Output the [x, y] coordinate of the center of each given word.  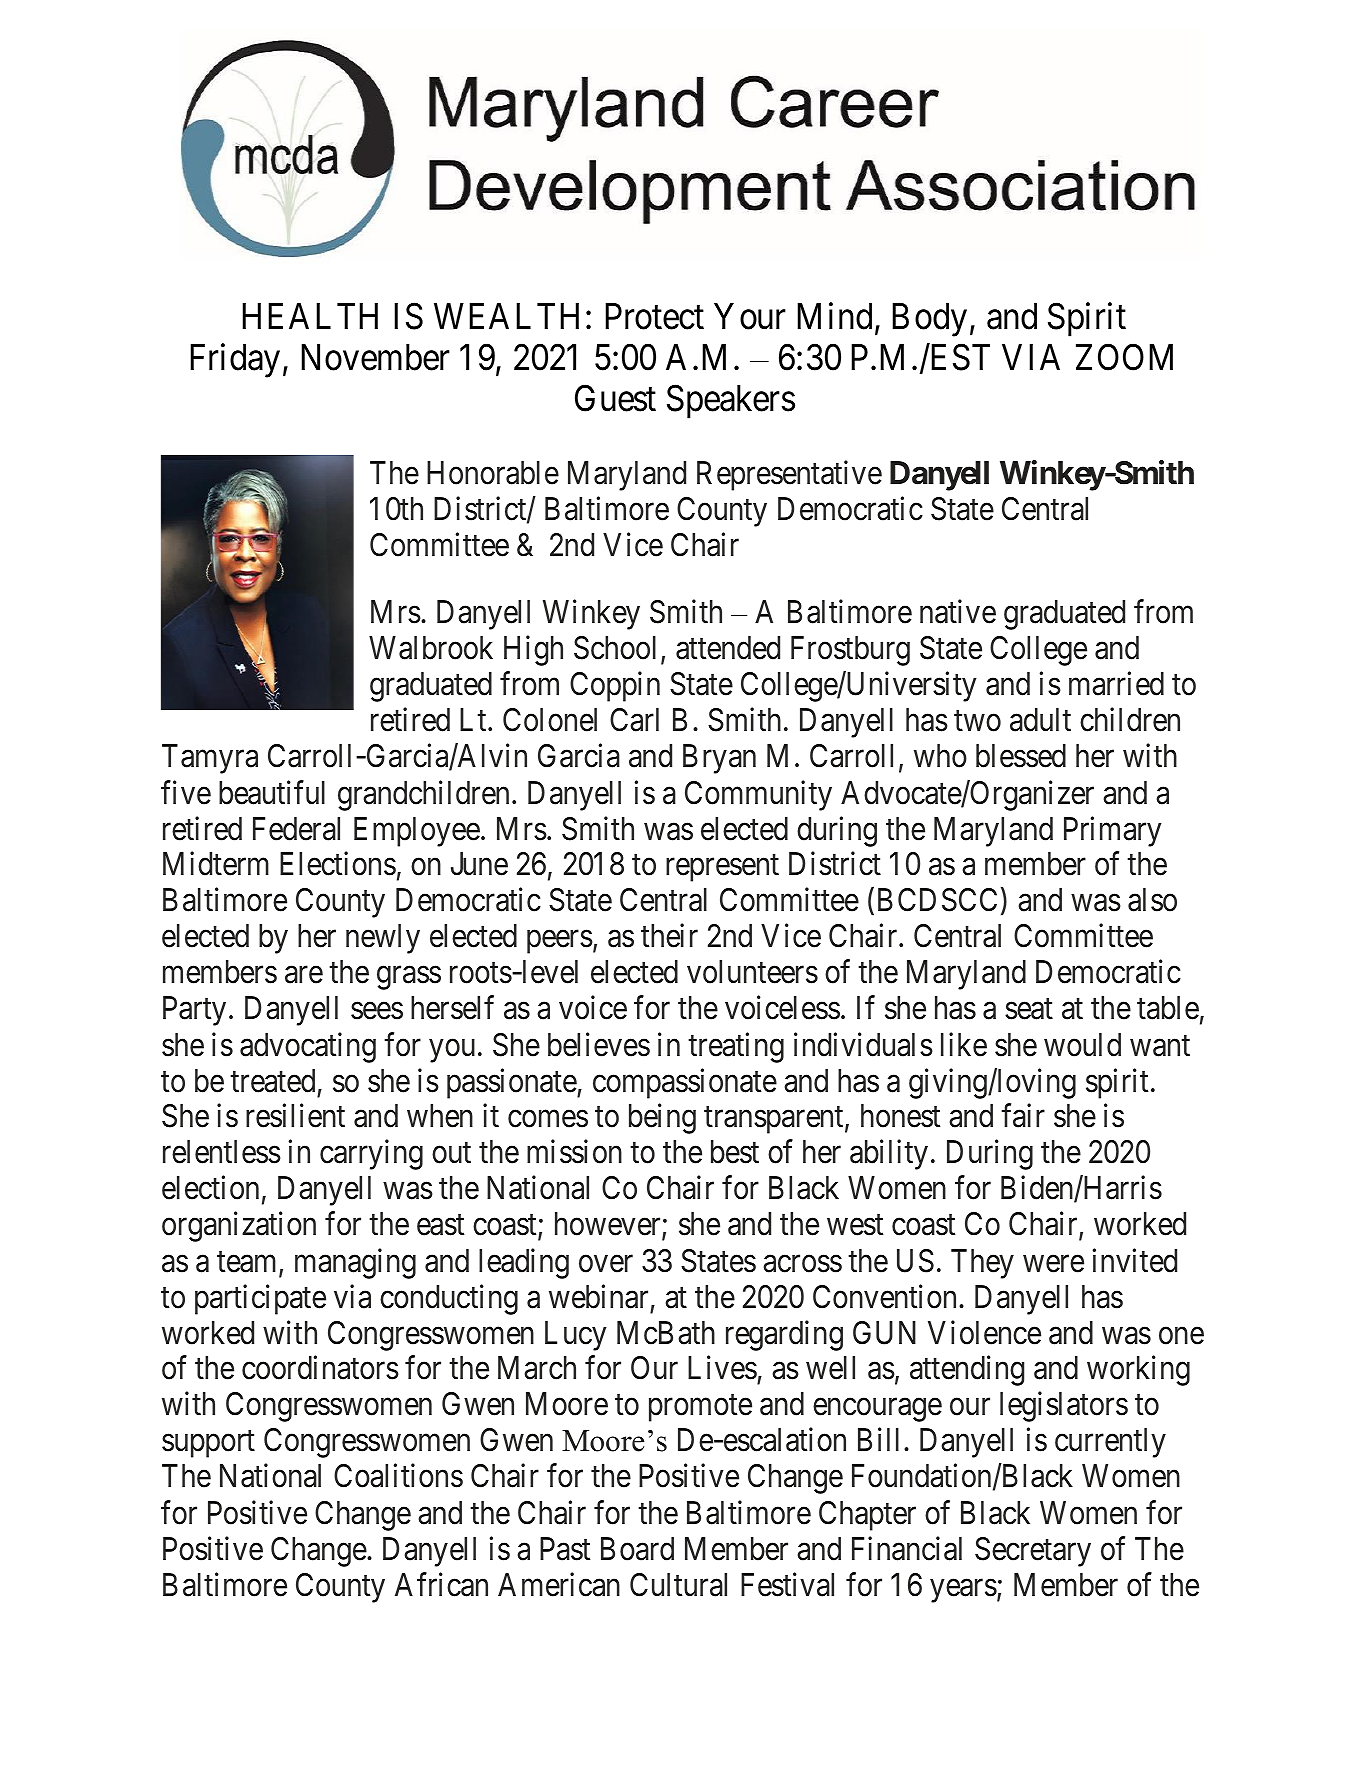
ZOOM [1124, 357]
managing [355, 1263]
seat [1029, 1009]
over [606, 1264]
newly [383, 939]
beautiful [272, 792]
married [1116, 684]
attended [728, 648]
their [669, 936]
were [1053, 1264]
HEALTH [310, 316]
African [441, 1584]
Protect [654, 316]
